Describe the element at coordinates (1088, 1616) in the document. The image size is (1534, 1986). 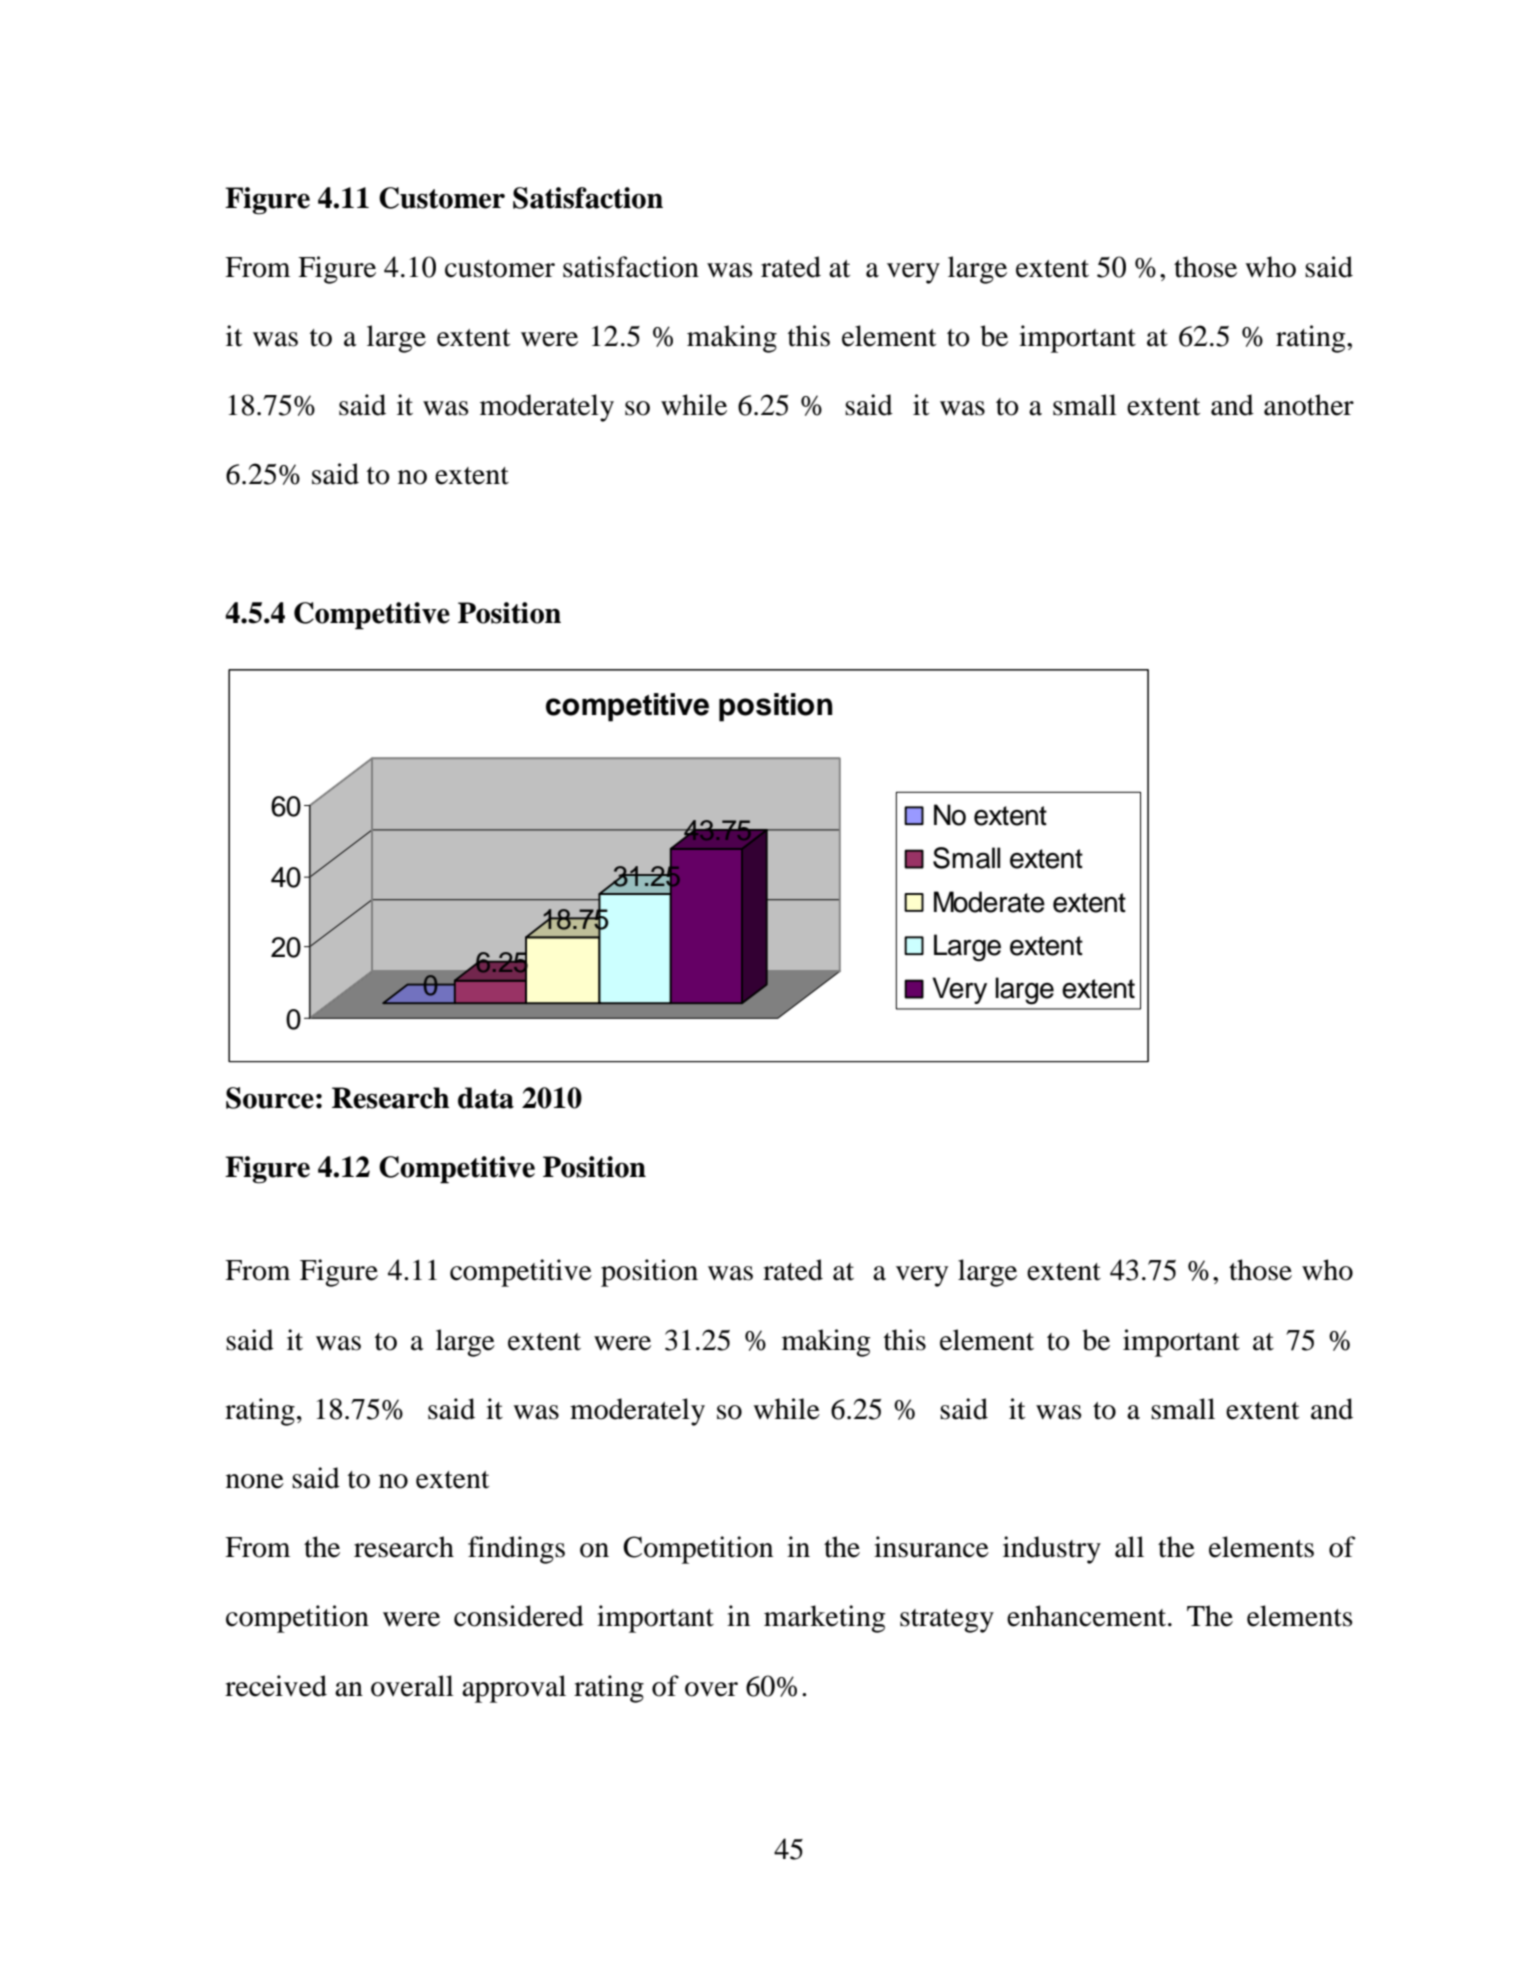
I see `enhancement` at that location.
